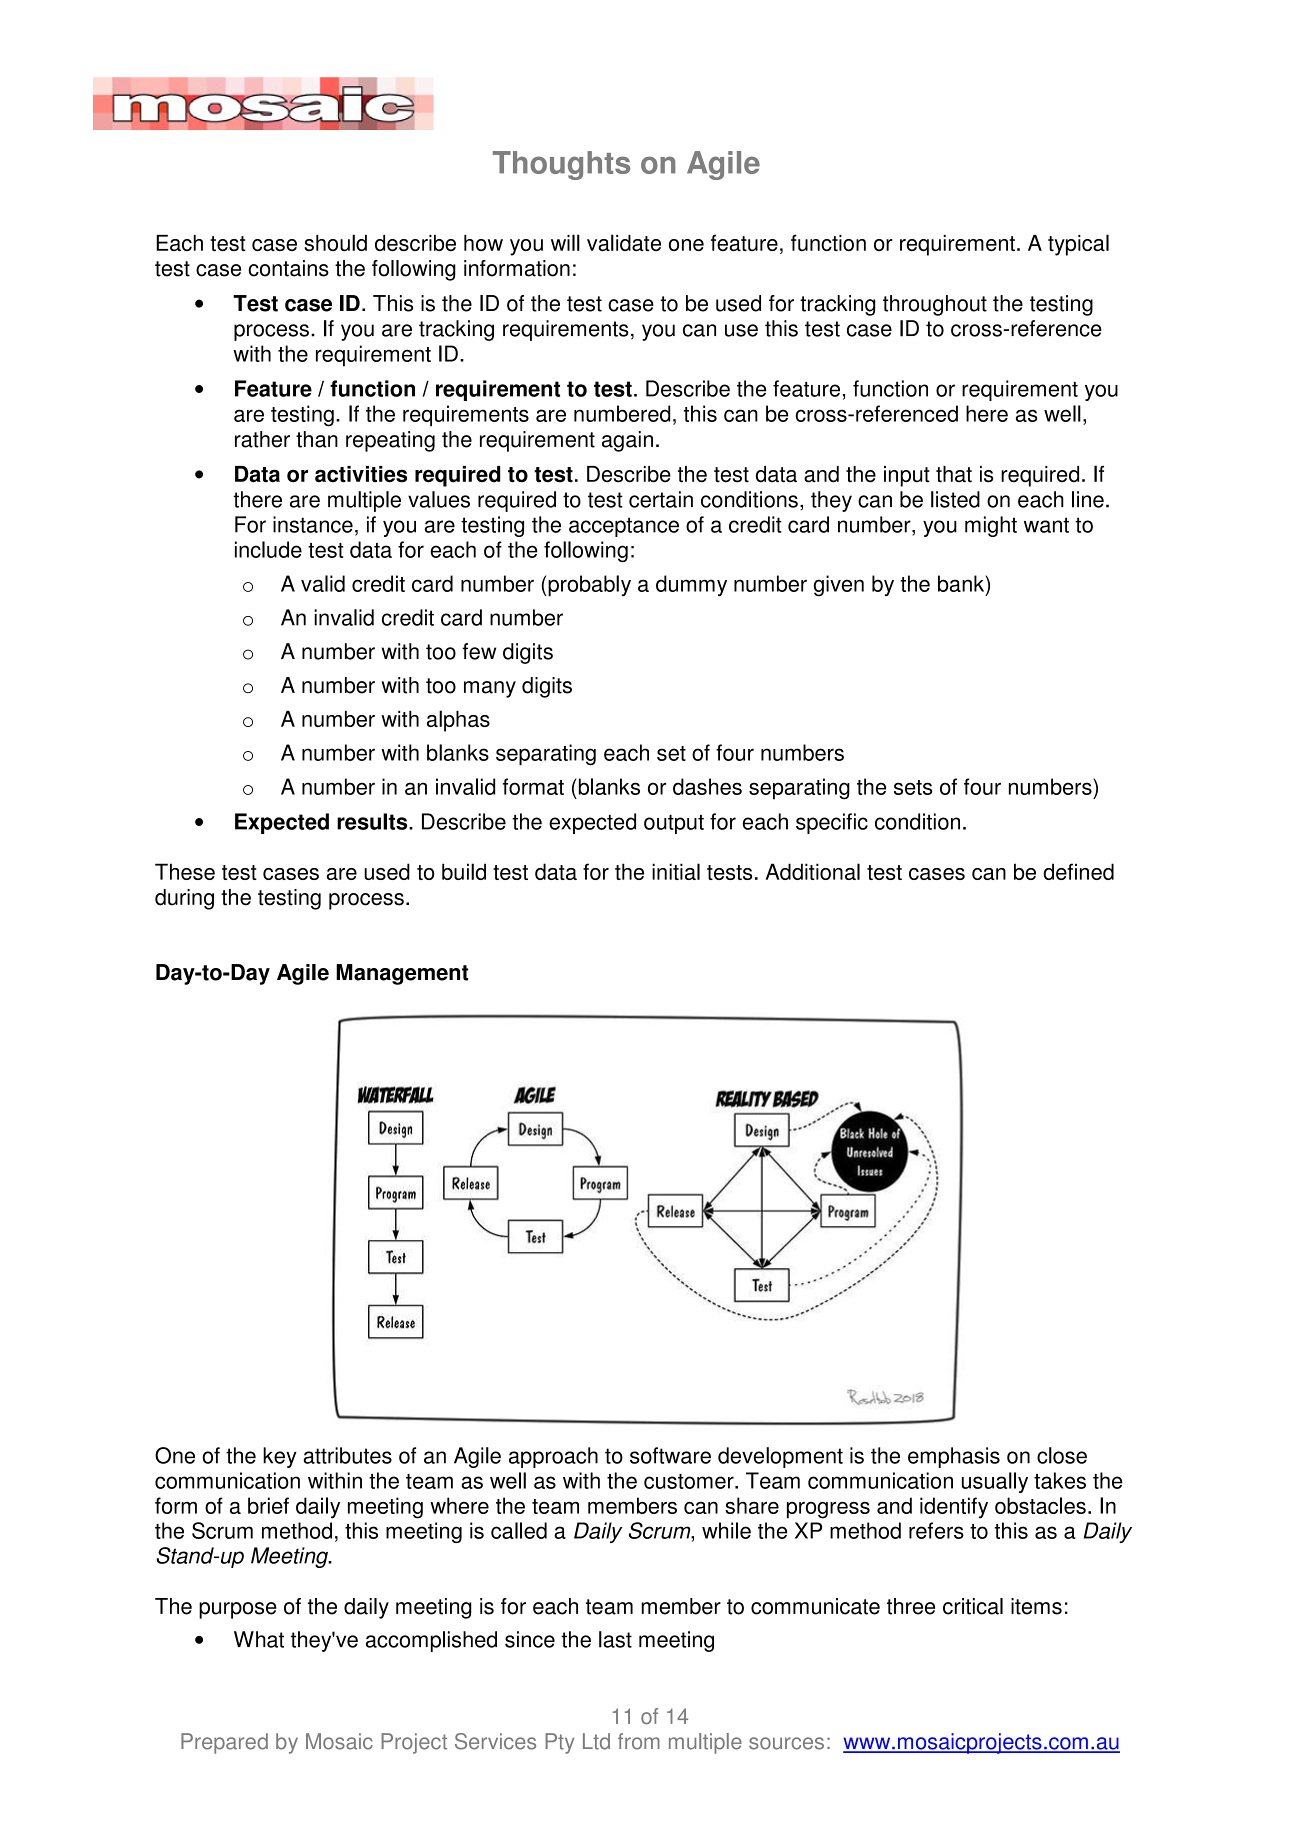 Image resolution: width=1299 pixels, height=1838 pixels. I want to click on typical, so click(1078, 245).
